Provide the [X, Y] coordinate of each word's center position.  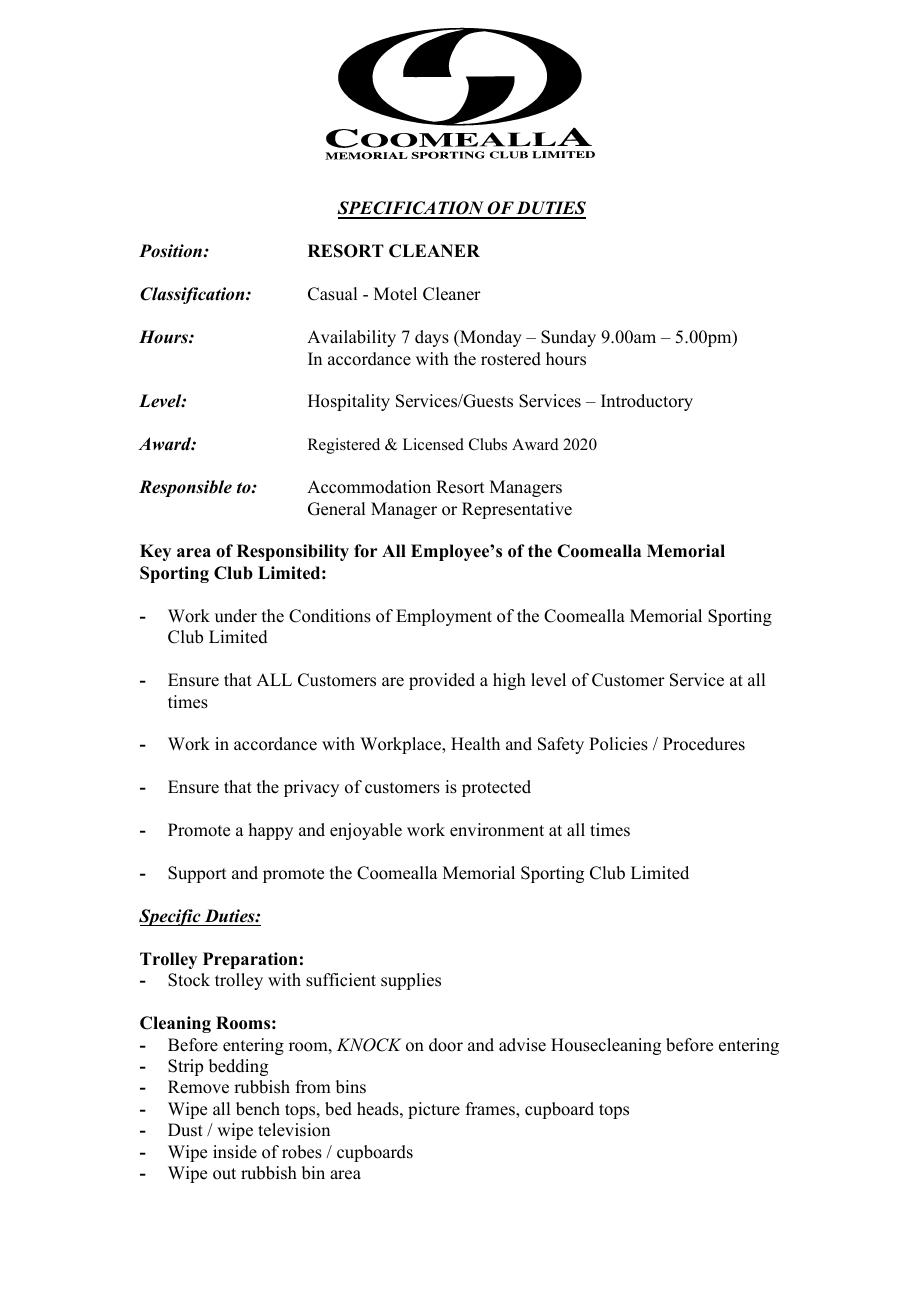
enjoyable [366, 831]
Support [197, 874]
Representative [517, 510]
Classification [193, 295]
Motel [395, 294]
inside [235, 1152]
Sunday [568, 338]
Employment [444, 617]
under [236, 616]
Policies [618, 744]
